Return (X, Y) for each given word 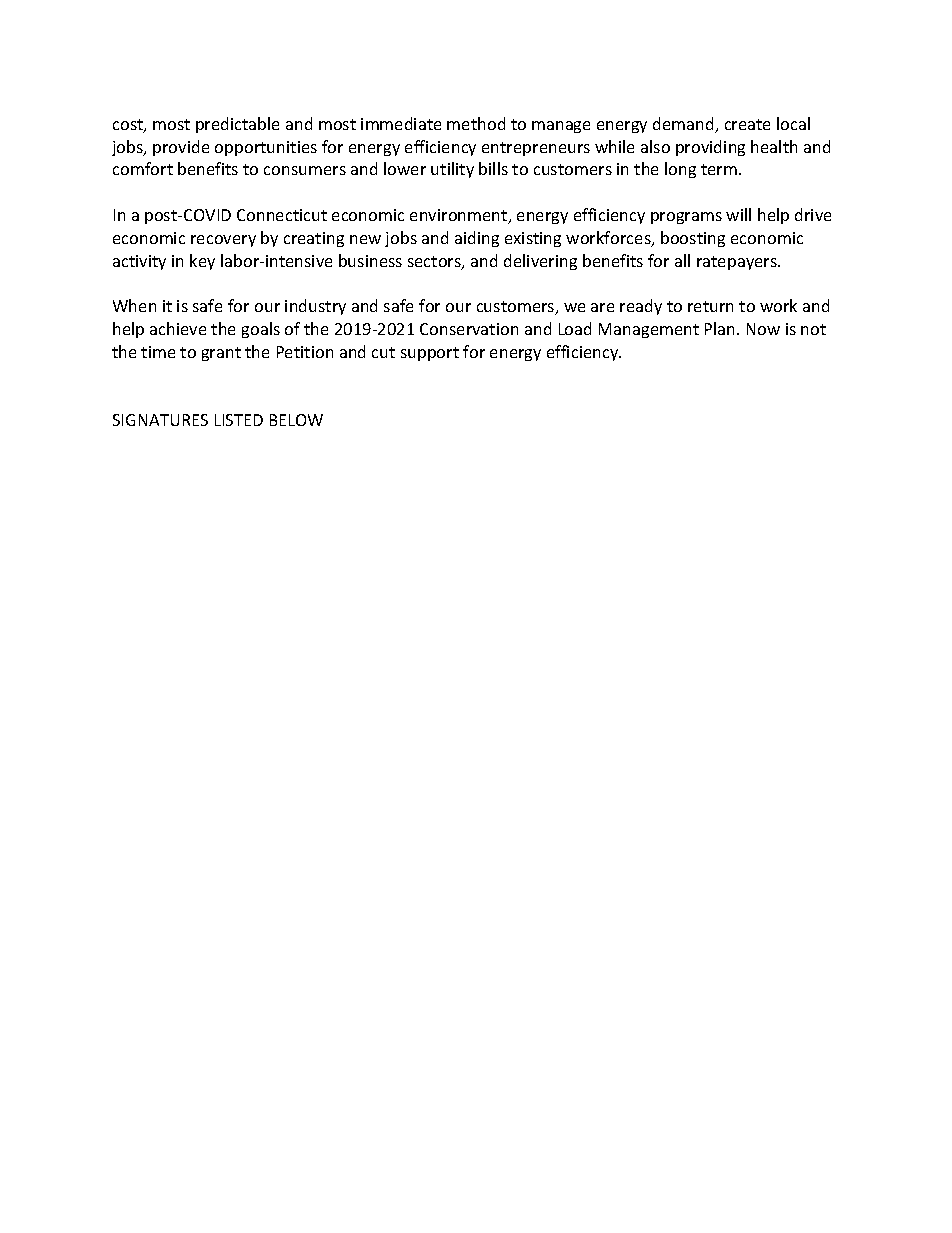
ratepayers (738, 263)
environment (460, 216)
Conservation (469, 329)
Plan (721, 328)
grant (221, 354)
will (738, 214)
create (747, 124)
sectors (435, 263)
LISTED (239, 420)
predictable (237, 125)
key (202, 262)
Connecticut (282, 215)
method (476, 123)
